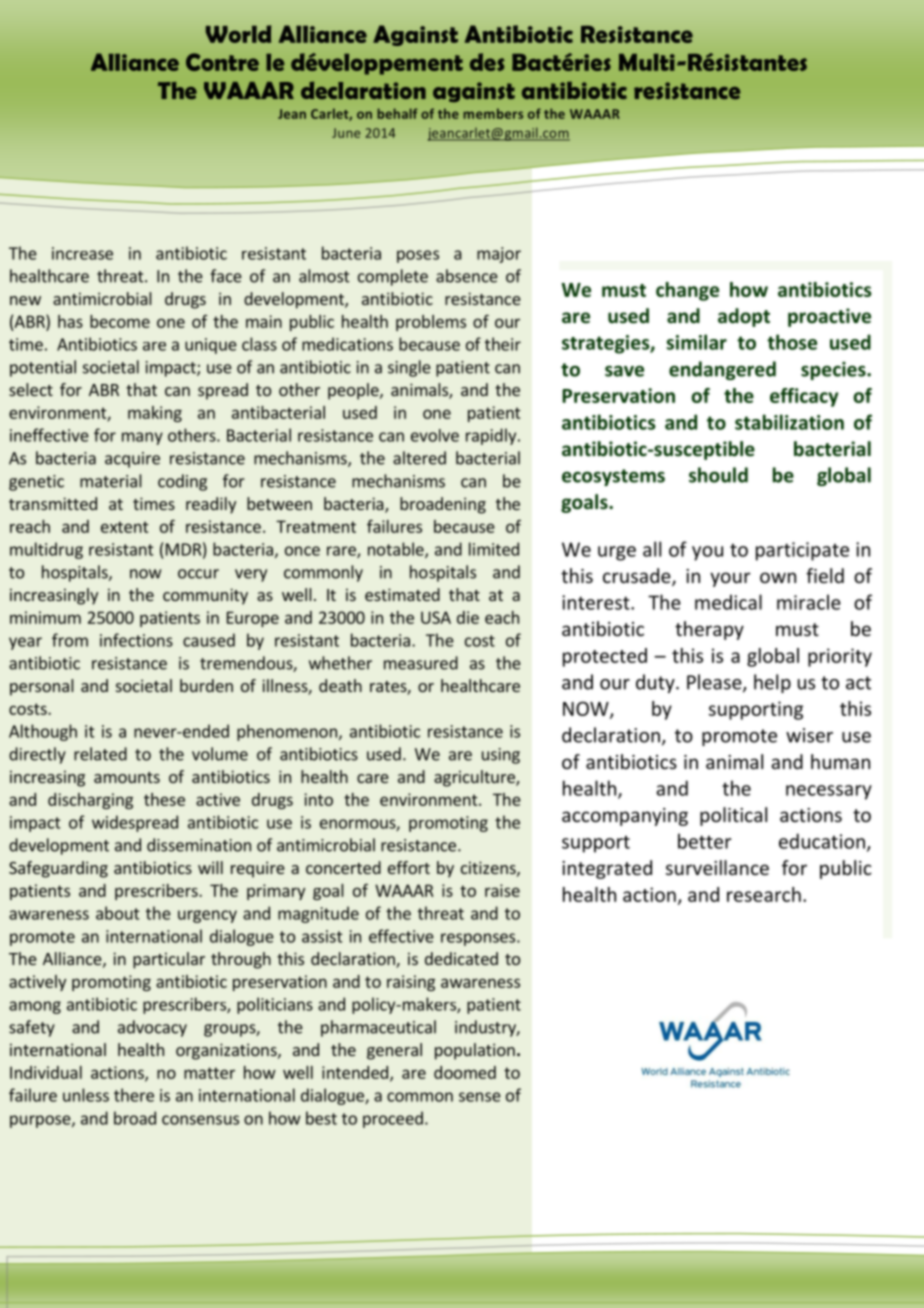 The image size is (924, 1308). What do you see at coordinates (222, 62) in the screenshot?
I see `Contre` at bounding box center [222, 62].
